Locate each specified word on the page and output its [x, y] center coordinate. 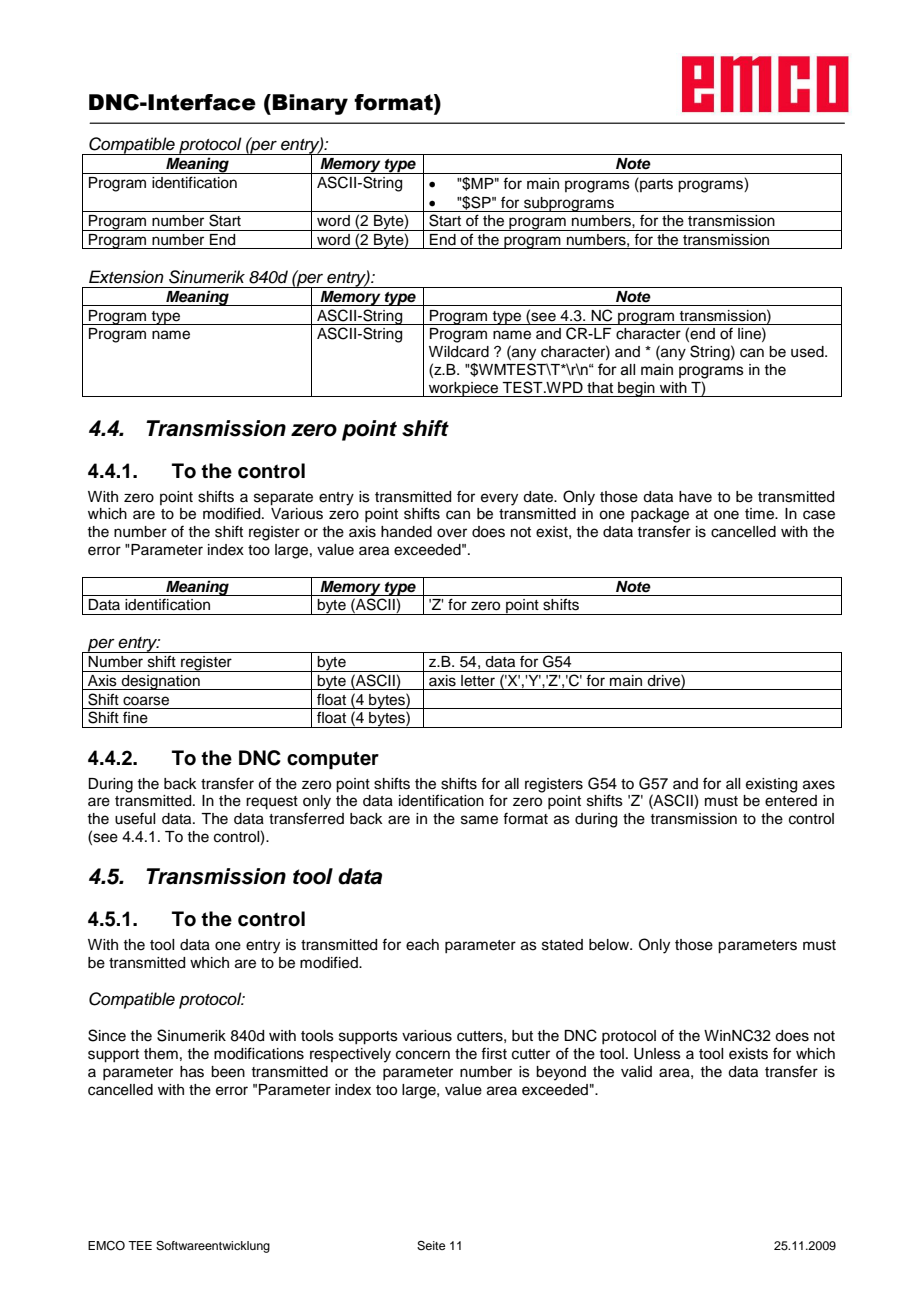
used [808, 352]
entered [791, 801]
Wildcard [459, 352]
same [479, 820]
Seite [431, 1246]
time [760, 514]
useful [135, 818]
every [499, 499]
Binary [310, 104]
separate [283, 499]
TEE [140, 1245]
